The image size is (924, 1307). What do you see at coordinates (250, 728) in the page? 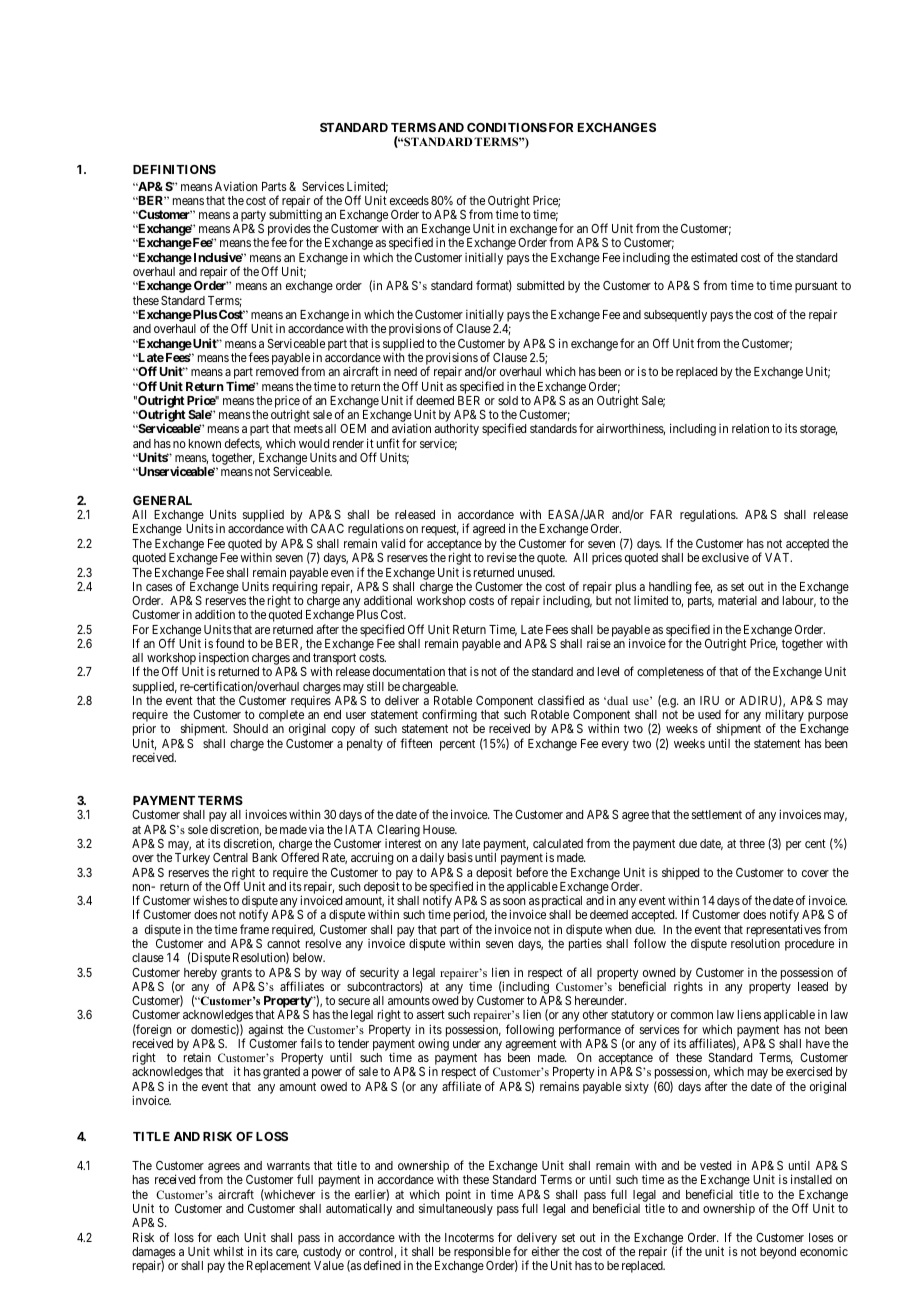
I see `Should` at bounding box center [250, 728].
